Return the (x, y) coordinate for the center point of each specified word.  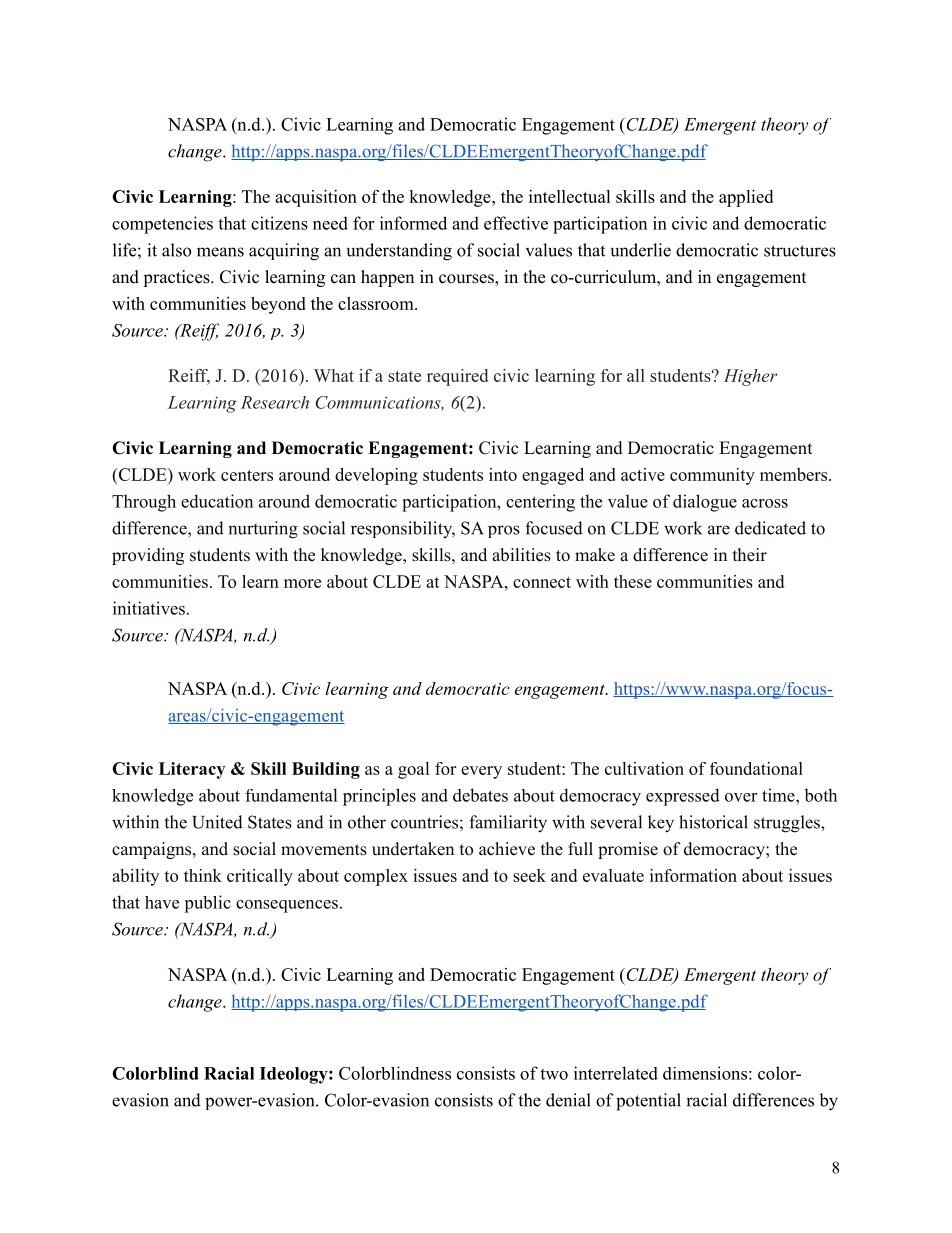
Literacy (192, 770)
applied (746, 198)
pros (504, 531)
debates (480, 795)
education (217, 501)
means (220, 252)
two (554, 1074)
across (765, 503)
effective (516, 223)
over (741, 797)
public (207, 904)
